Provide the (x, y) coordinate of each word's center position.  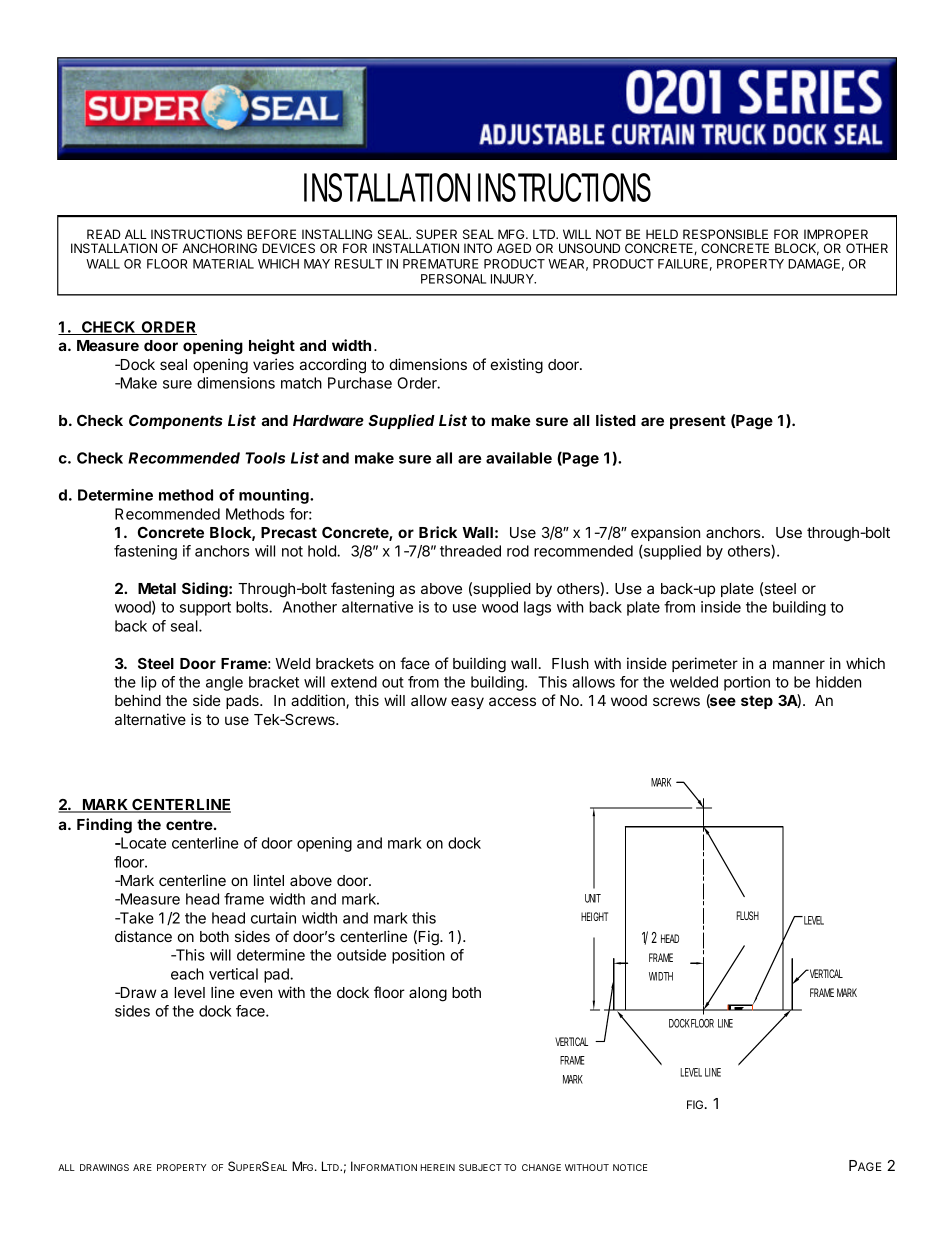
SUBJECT (480, 1167)
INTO (478, 248)
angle (224, 683)
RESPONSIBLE (725, 234)
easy (467, 703)
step (757, 702)
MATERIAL (223, 264)
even (256, 993)
